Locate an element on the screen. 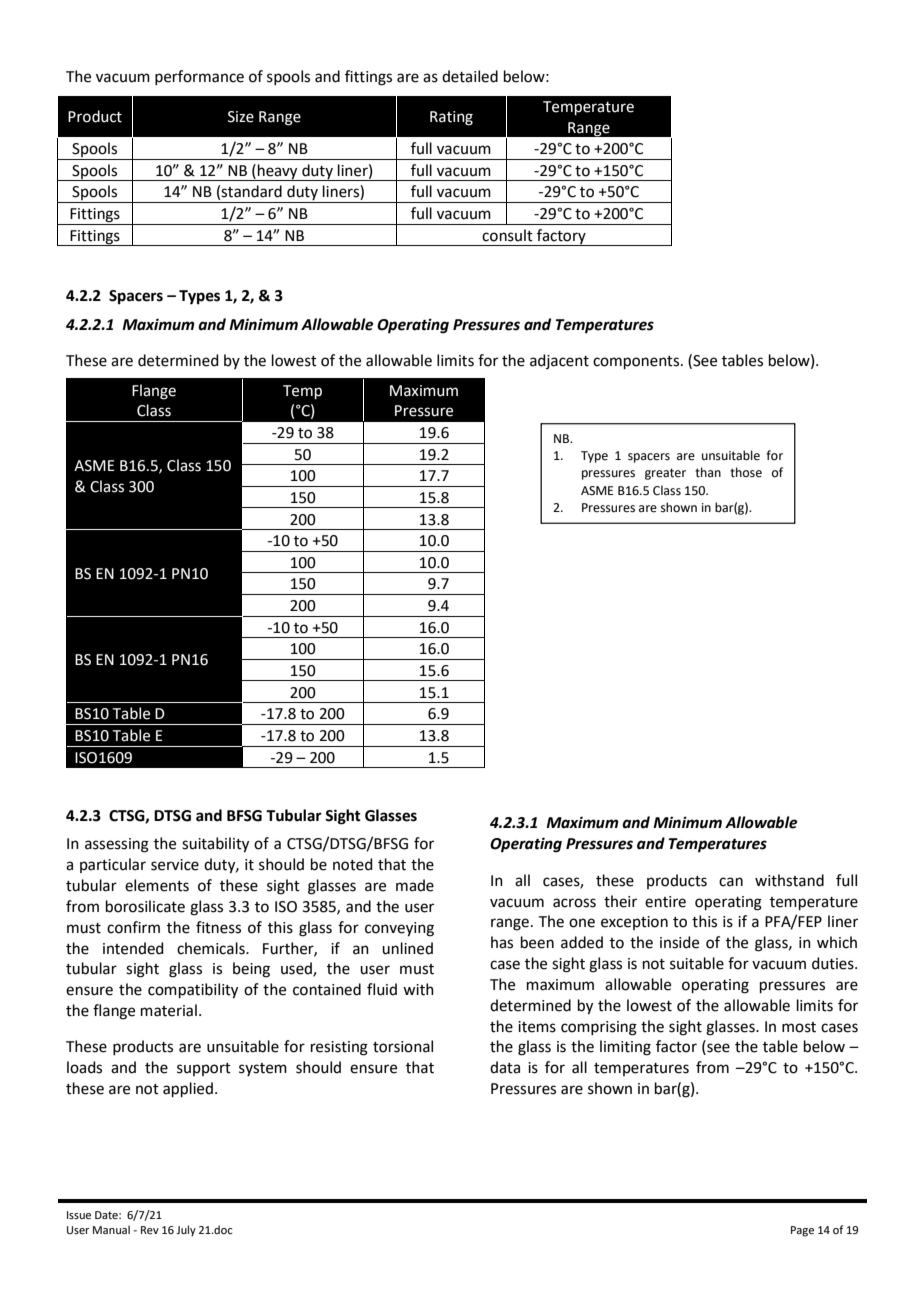  adjacent is located at coordinates (559, 361).
